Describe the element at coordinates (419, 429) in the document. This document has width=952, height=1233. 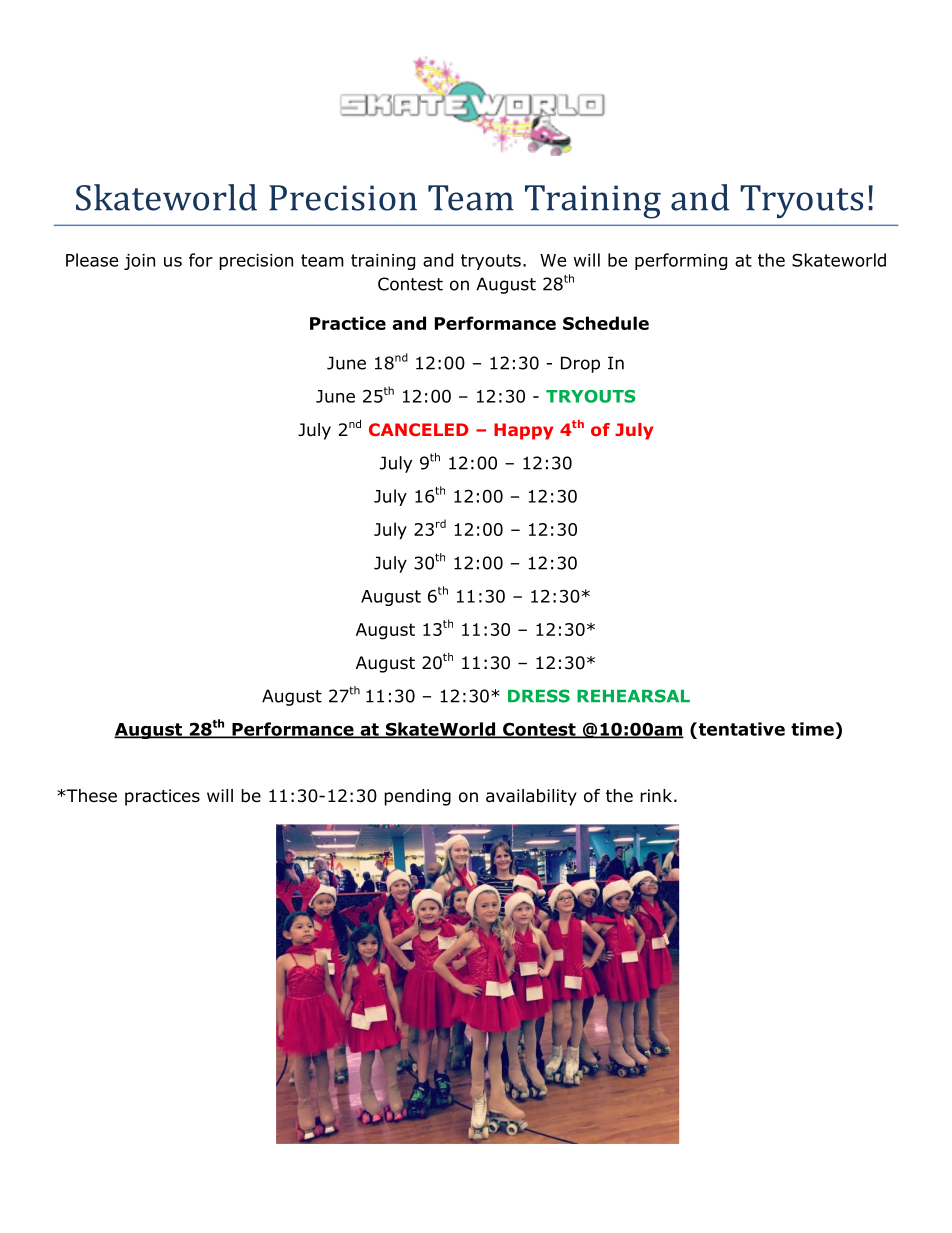
I see `CANCELED` at that location.
